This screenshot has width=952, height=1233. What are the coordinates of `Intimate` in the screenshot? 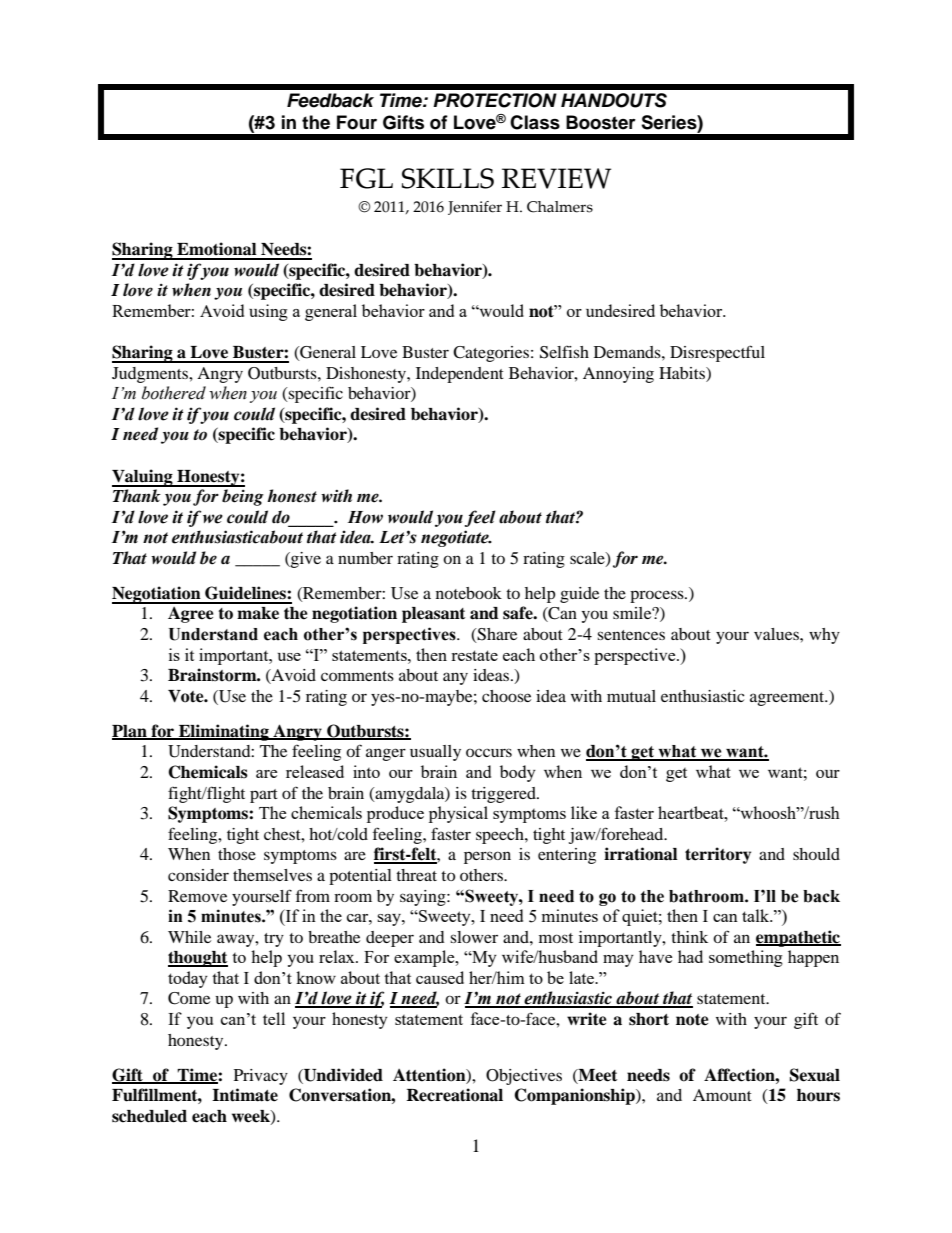 It's located at (245, 1095).
